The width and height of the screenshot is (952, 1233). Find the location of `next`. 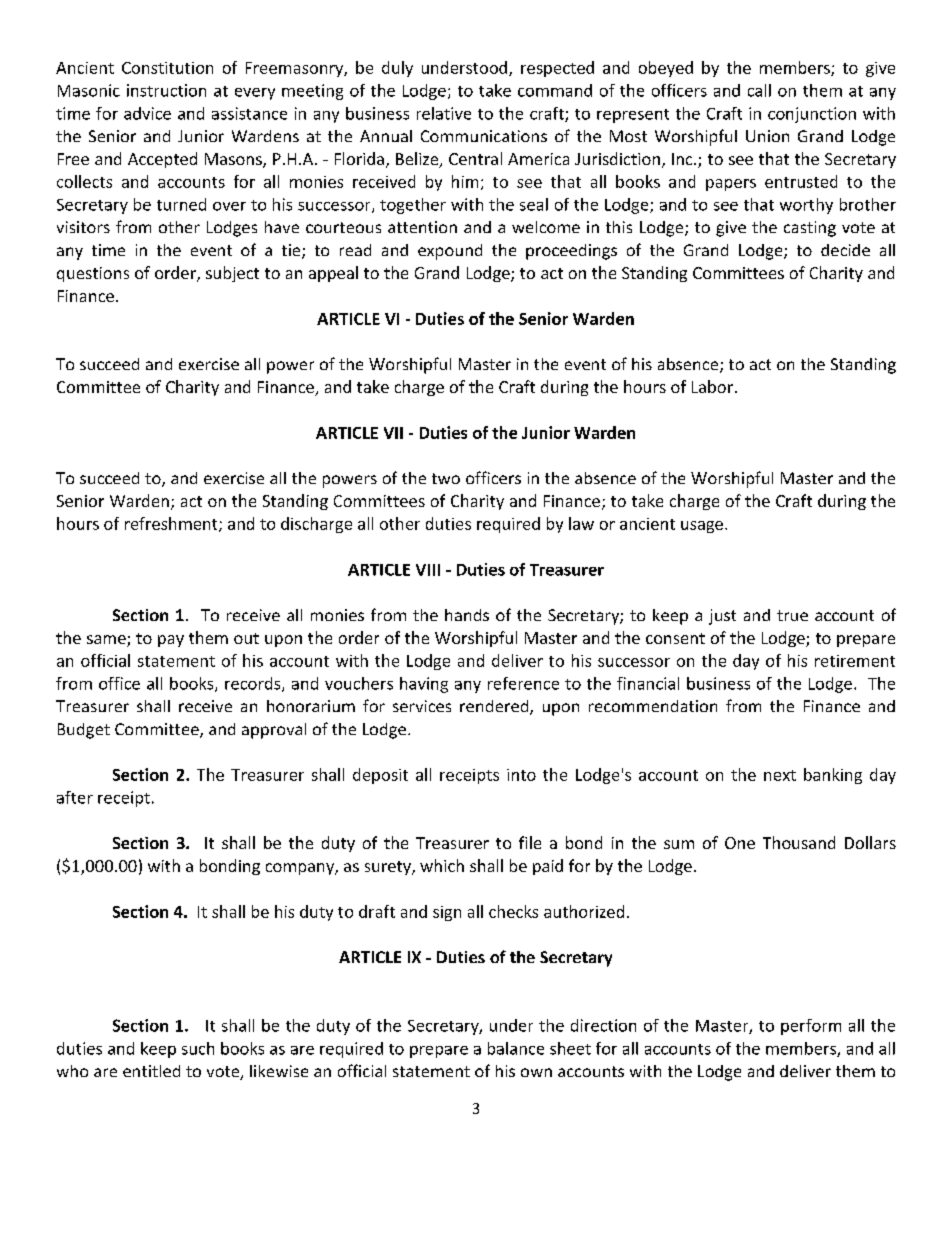

next is located at coordinates (780, 775).
